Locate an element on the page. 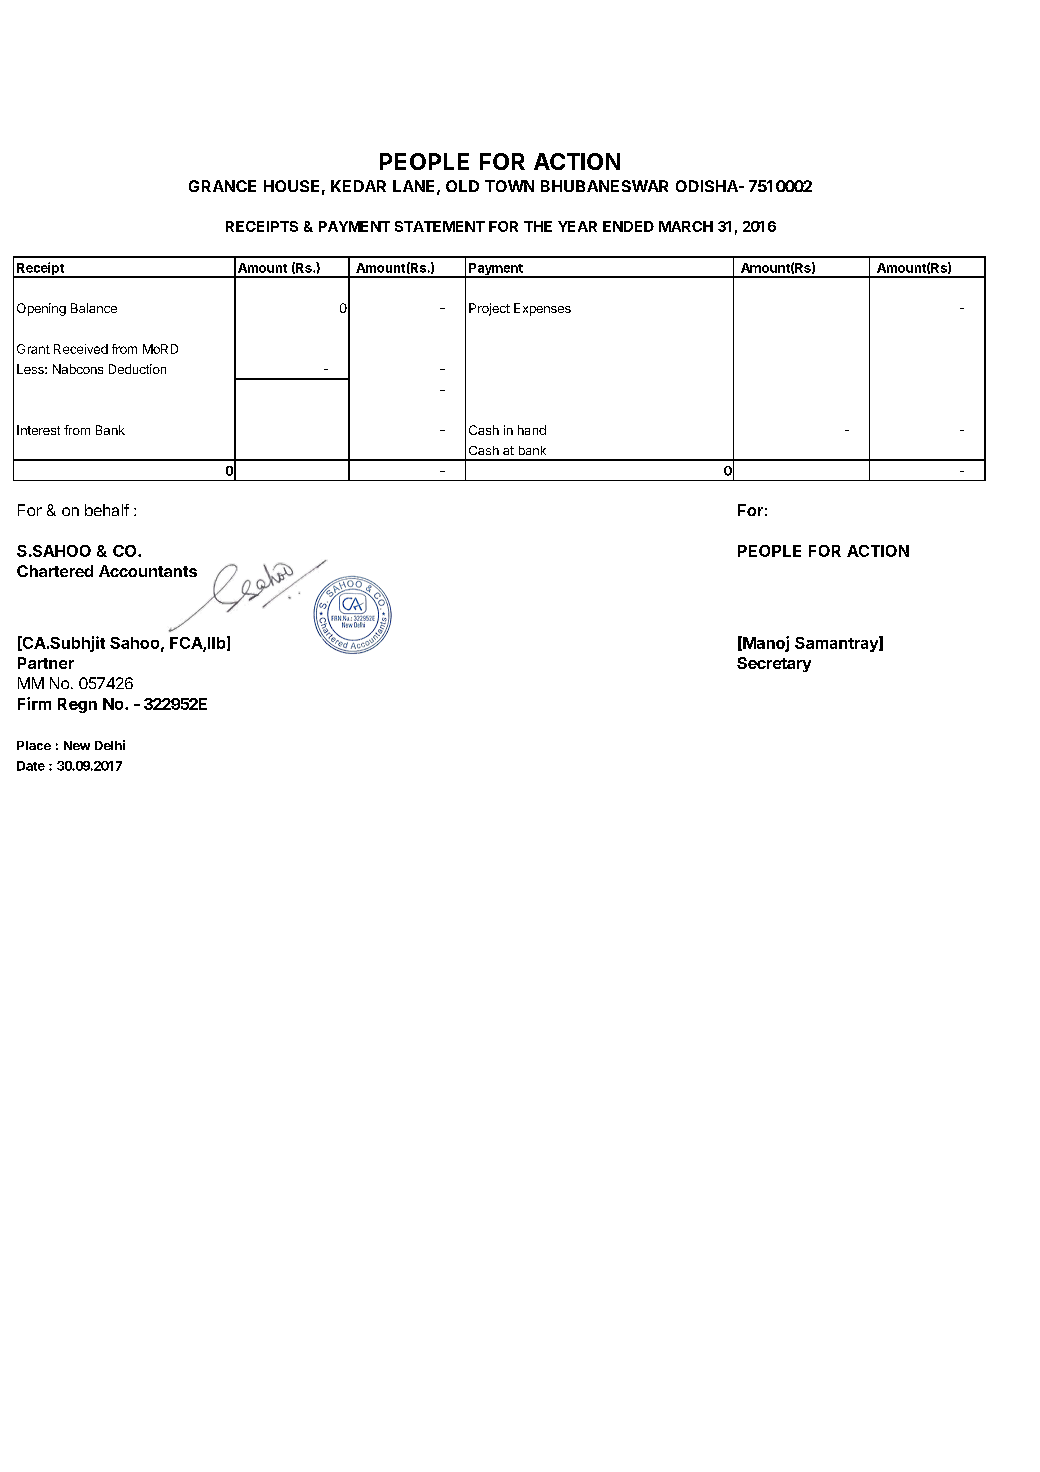 The width and height of the image is (1040, 1472). Project is located at coordinates (489, 309).
